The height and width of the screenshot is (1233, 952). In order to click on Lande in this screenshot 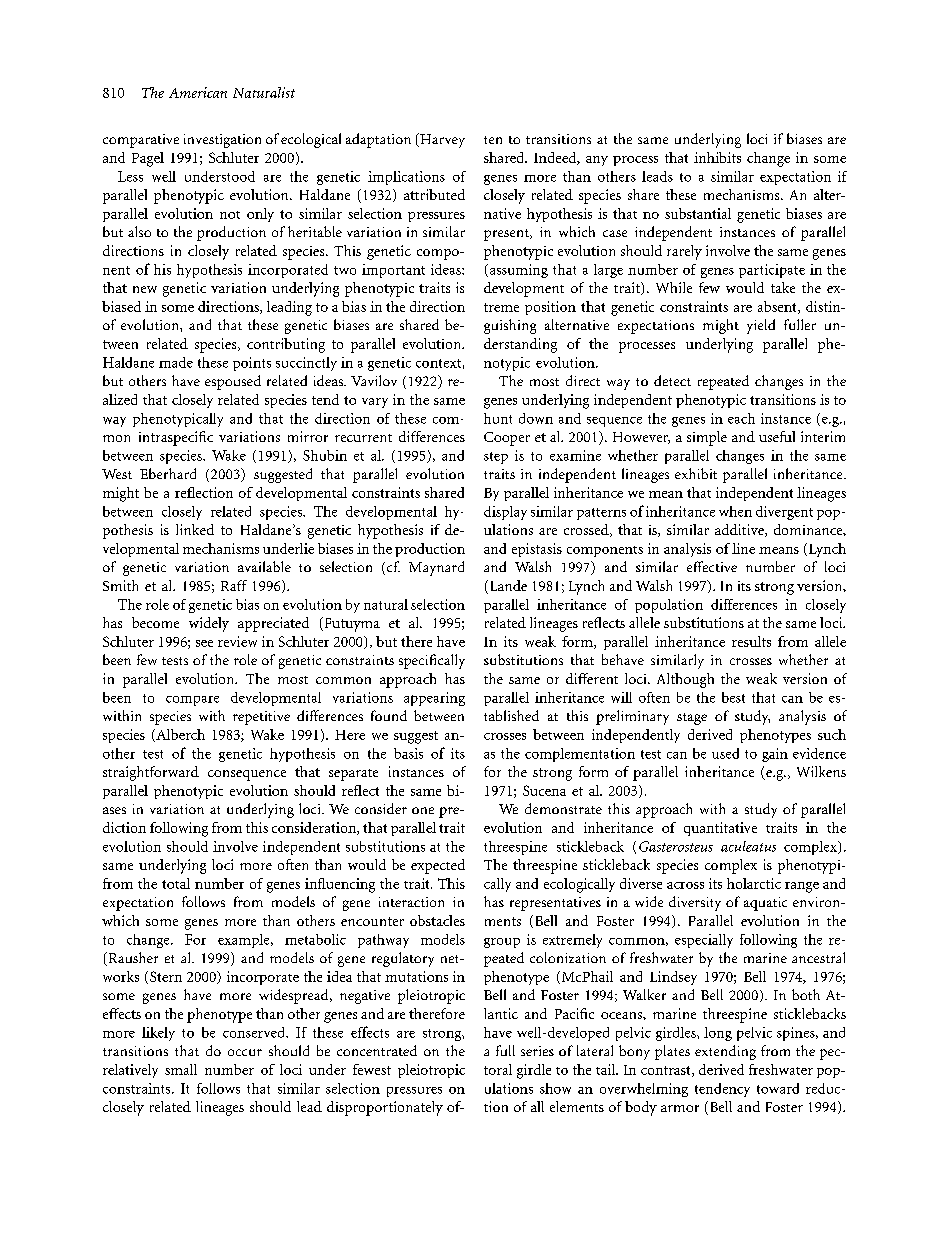, I will do `click(507, 587)`.
